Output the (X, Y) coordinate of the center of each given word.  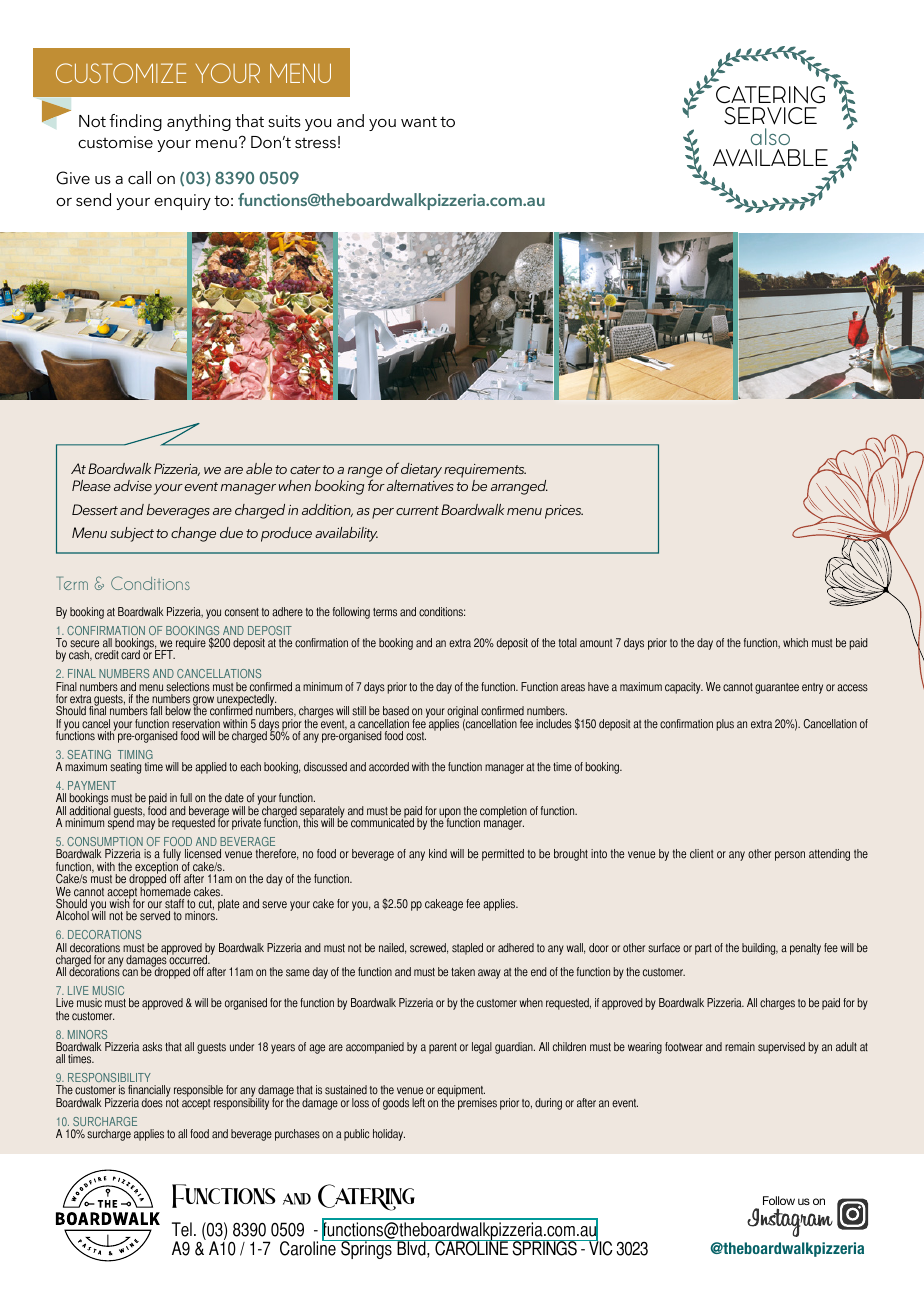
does (152, 1103)
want (419, 121)
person (790, 856)
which (795, 643)
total (568, 643)
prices (564, 512)
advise (133, 485)
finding (135, 122)
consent (242, 612)
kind (438, 854)
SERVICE (770, 116)
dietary (421, 470)
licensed (203, 854)
